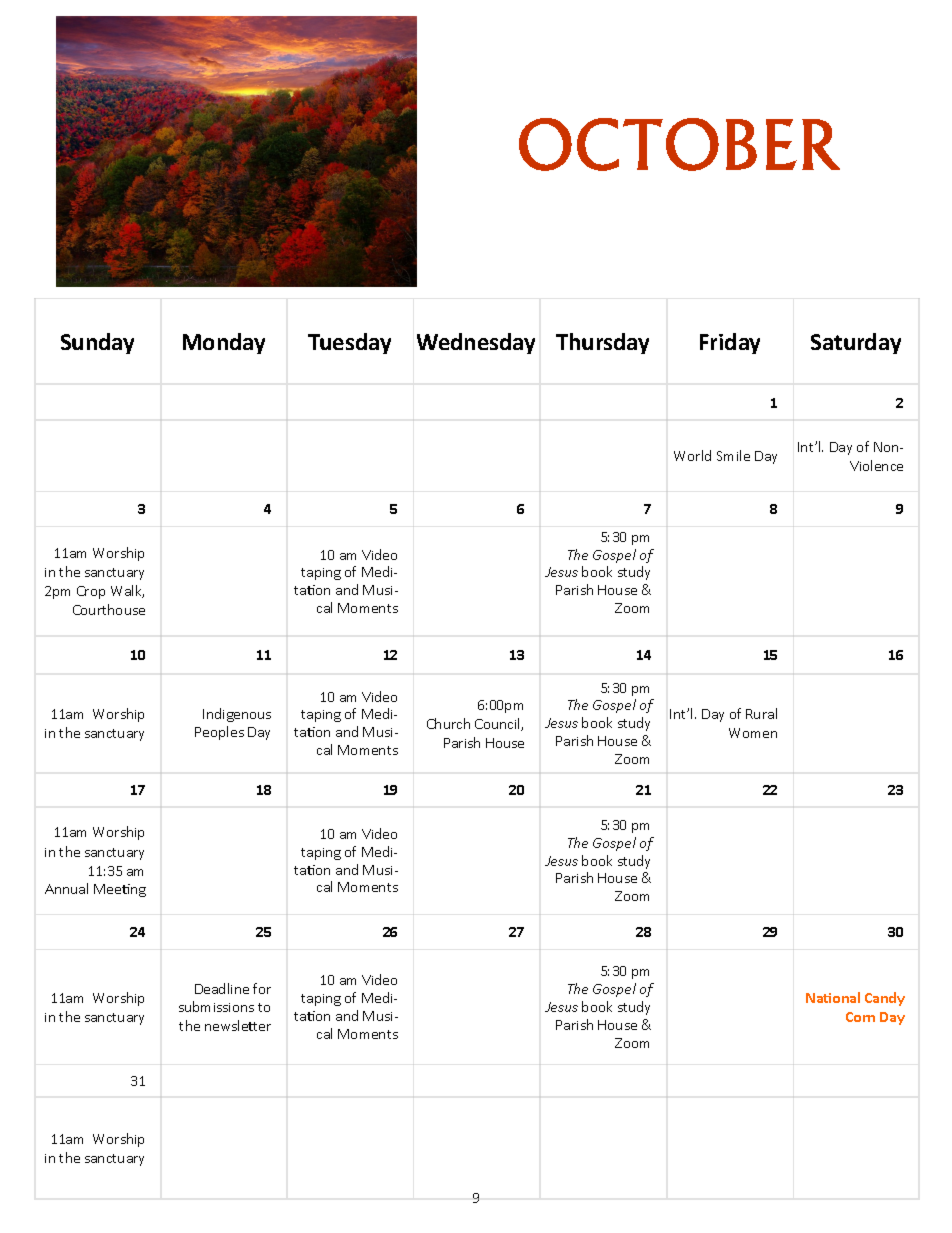 The width and height of the screenshot is (952, 1233). Describe the element at coordinates (224, 343) in the screenshot. I see `Monday` at that location.
